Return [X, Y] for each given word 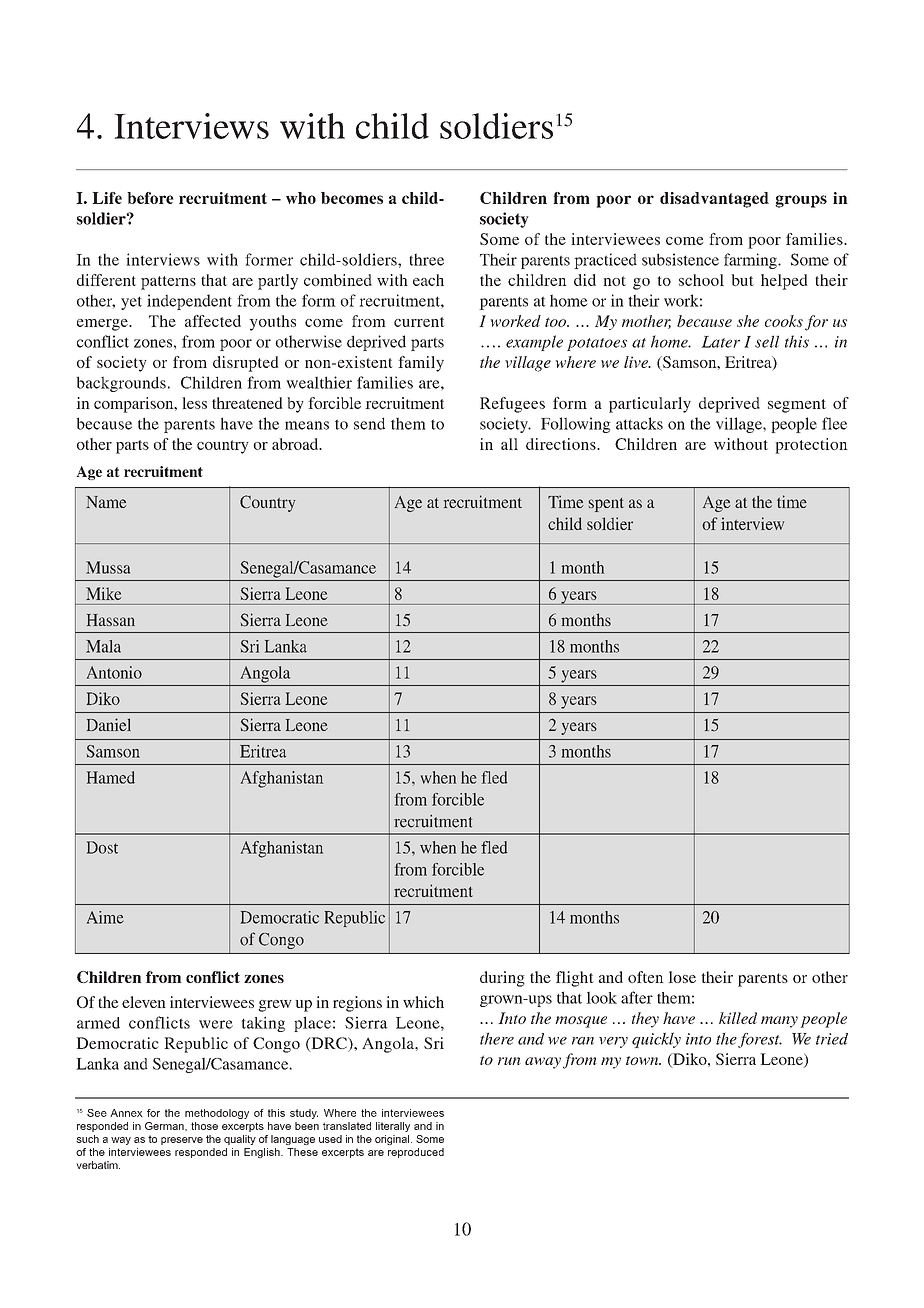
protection [811, 446]
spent [606, 505]
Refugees [512, 405]
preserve [182, 1141]
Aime [105, 917]
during [502, 979]
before [150, 198]
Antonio [114, 672]
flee [834, 423]
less [194, 403]
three [426, 259]
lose [682, 977]
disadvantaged [714, 200]
